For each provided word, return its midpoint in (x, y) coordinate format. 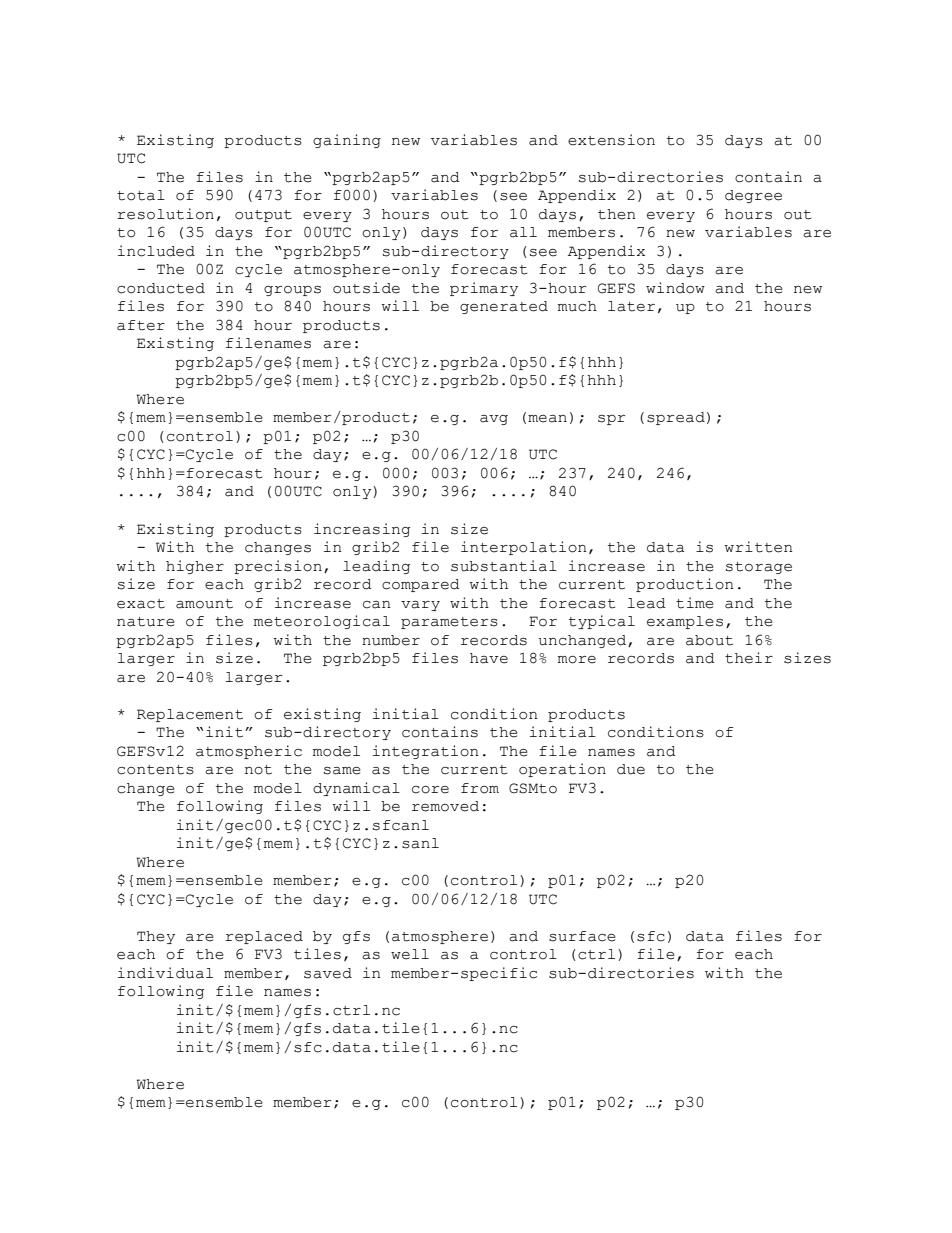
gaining (347, 141)
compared (421, 585)
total (141, 195)
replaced (264, 937)
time (695, 603)
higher (195, 567)
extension (611, 140)
